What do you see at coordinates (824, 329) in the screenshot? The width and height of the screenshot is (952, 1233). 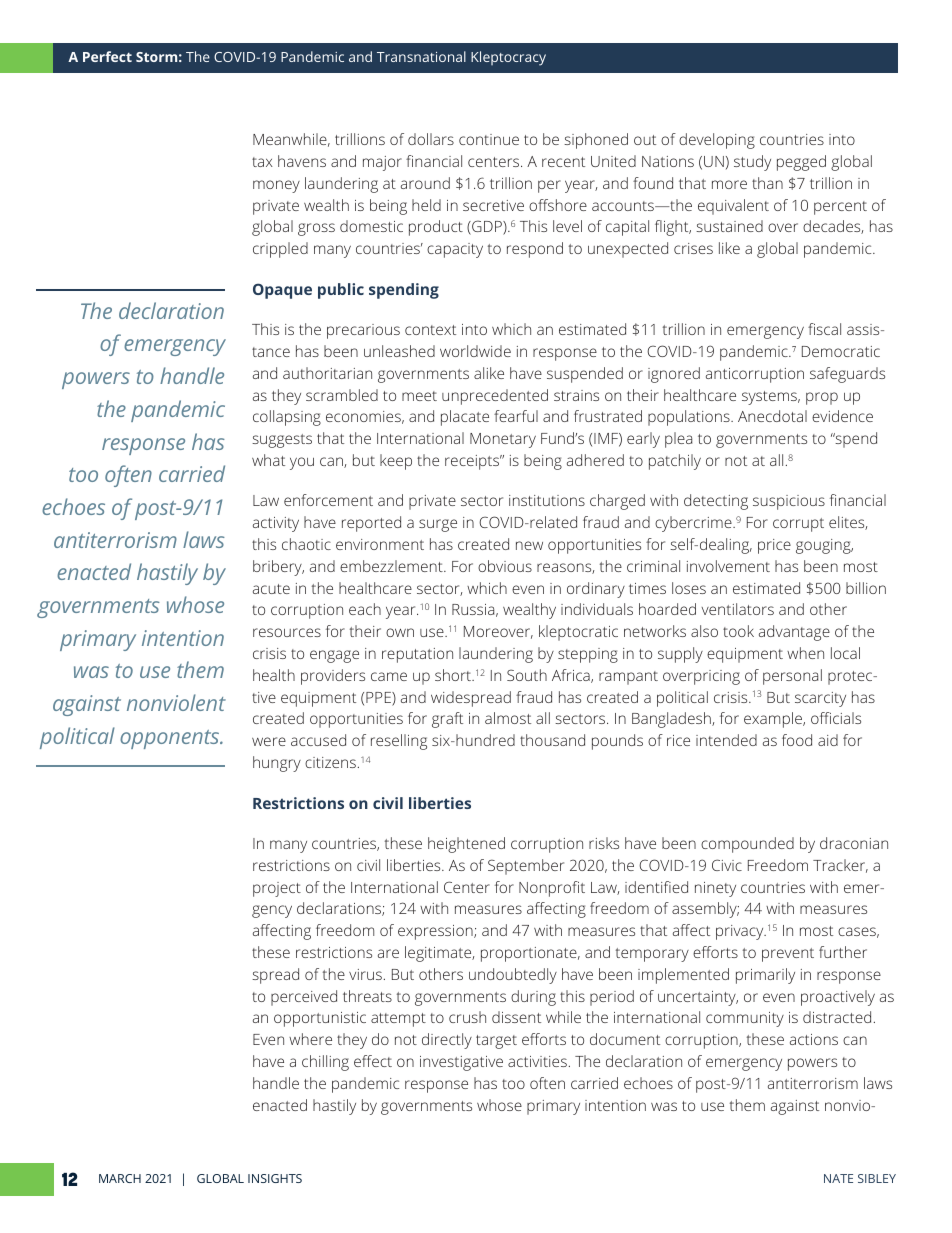 I see `fiscal` at bounding box center [824, 329].
